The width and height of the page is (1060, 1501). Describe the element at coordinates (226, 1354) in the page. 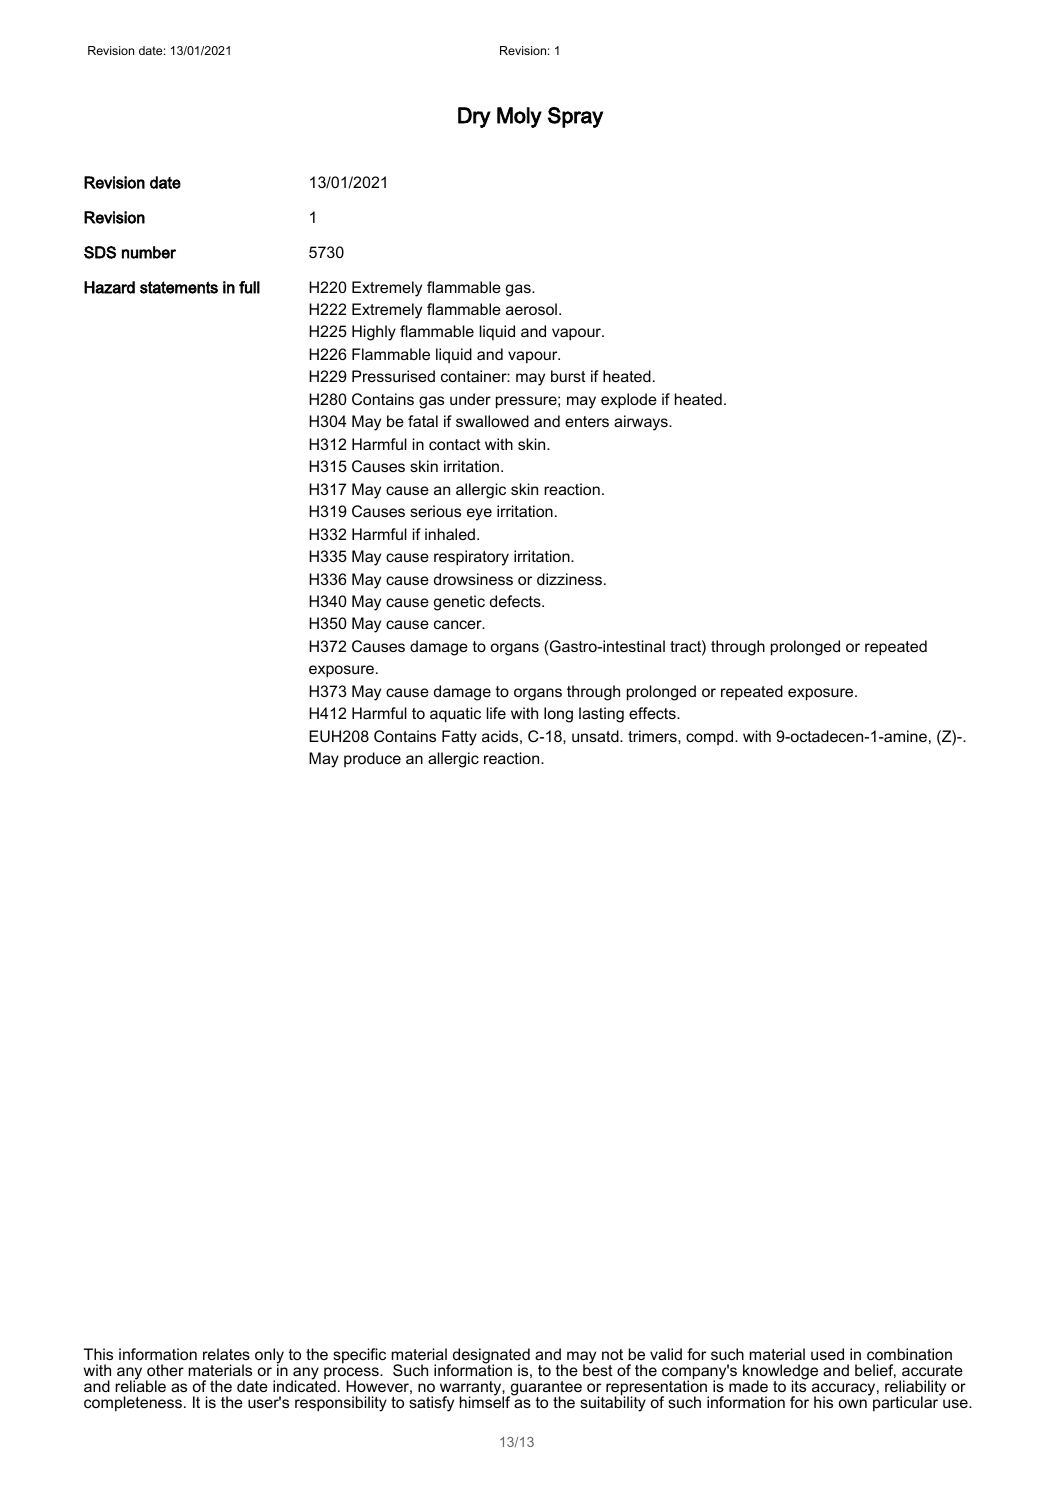

I see `relates` at that location.
